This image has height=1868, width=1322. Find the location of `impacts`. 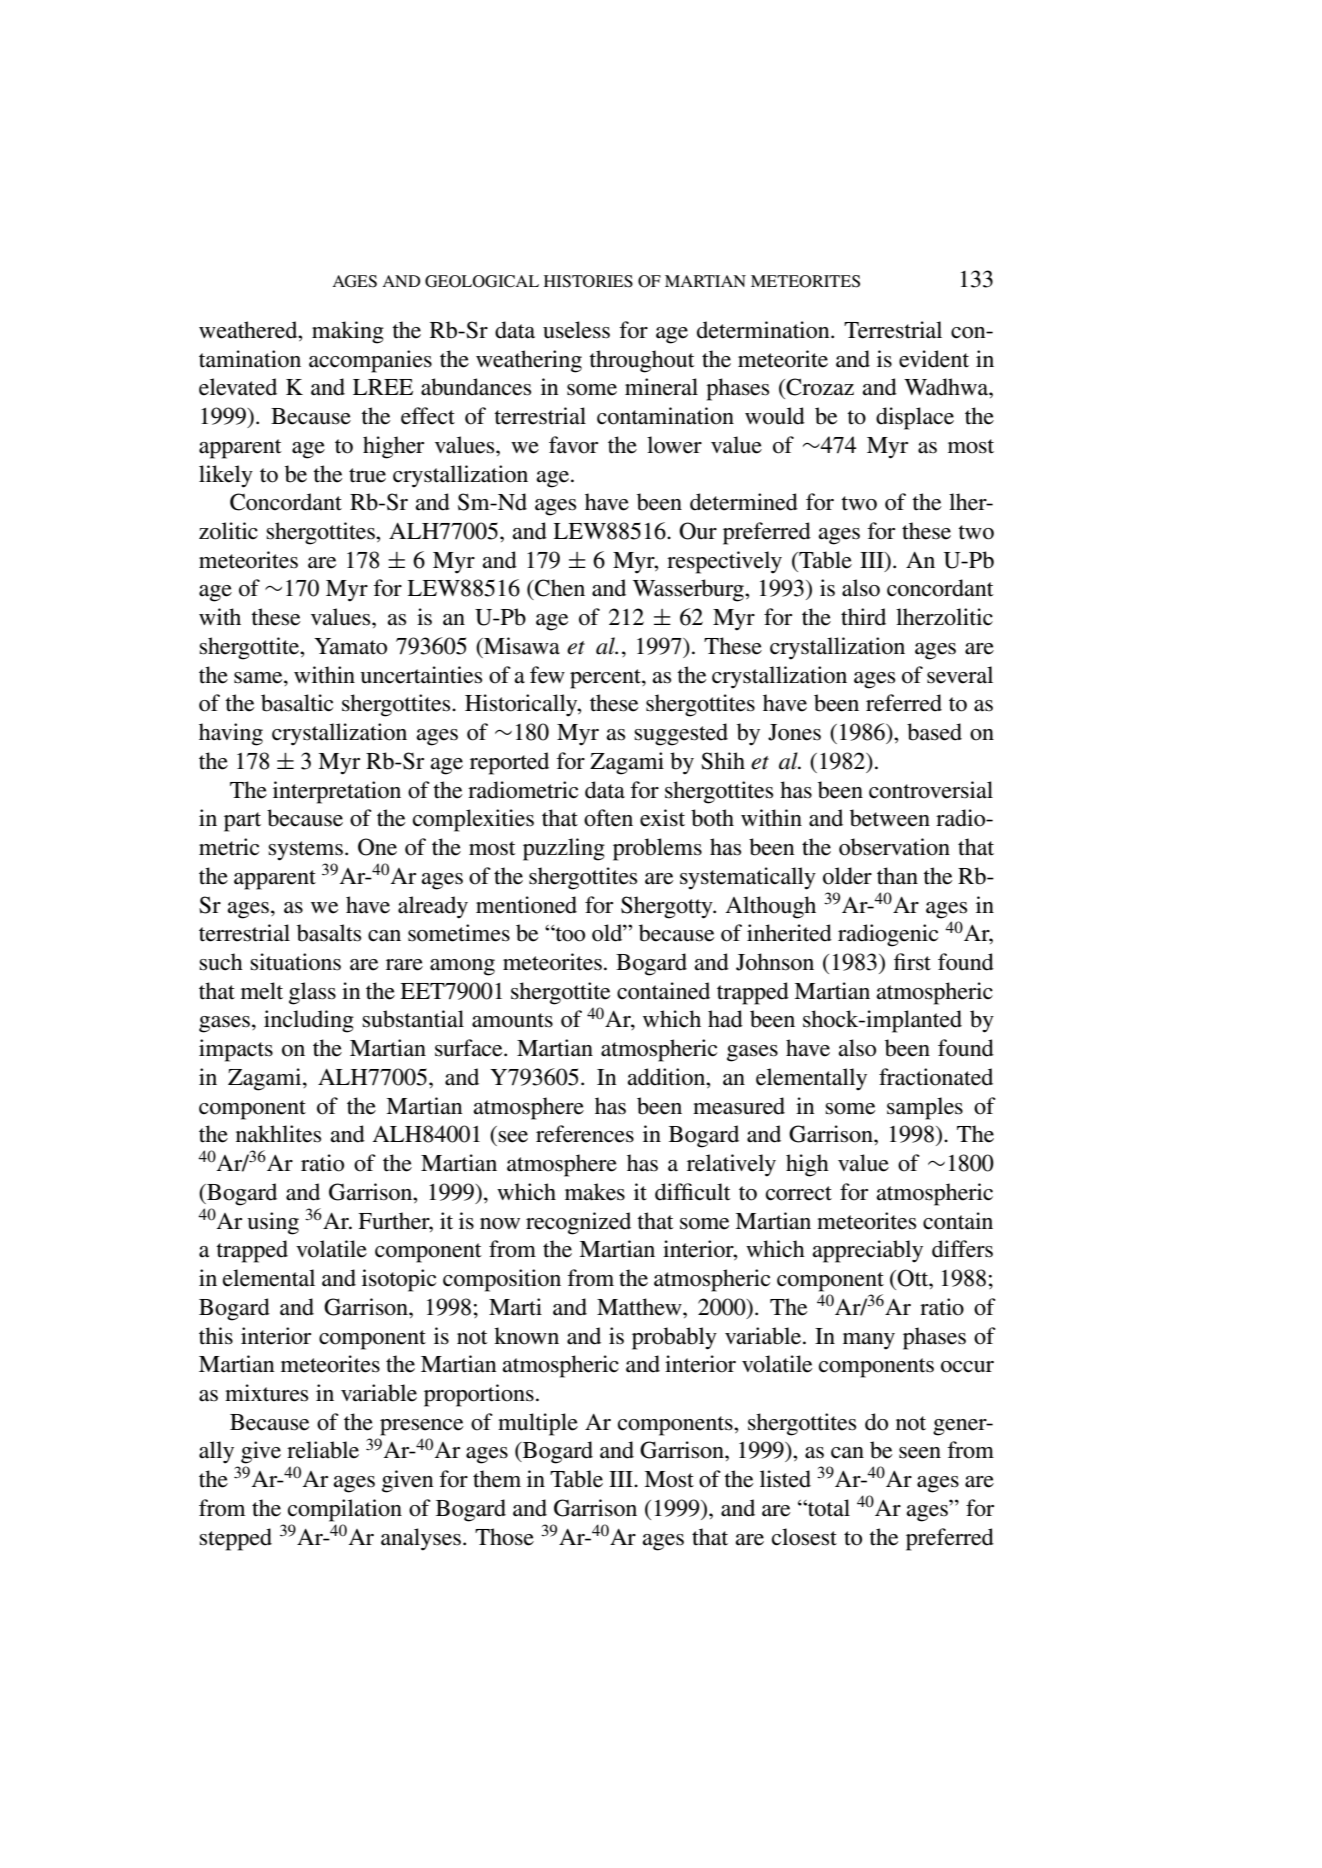

impacts is located at coordinates (236, 1050).
